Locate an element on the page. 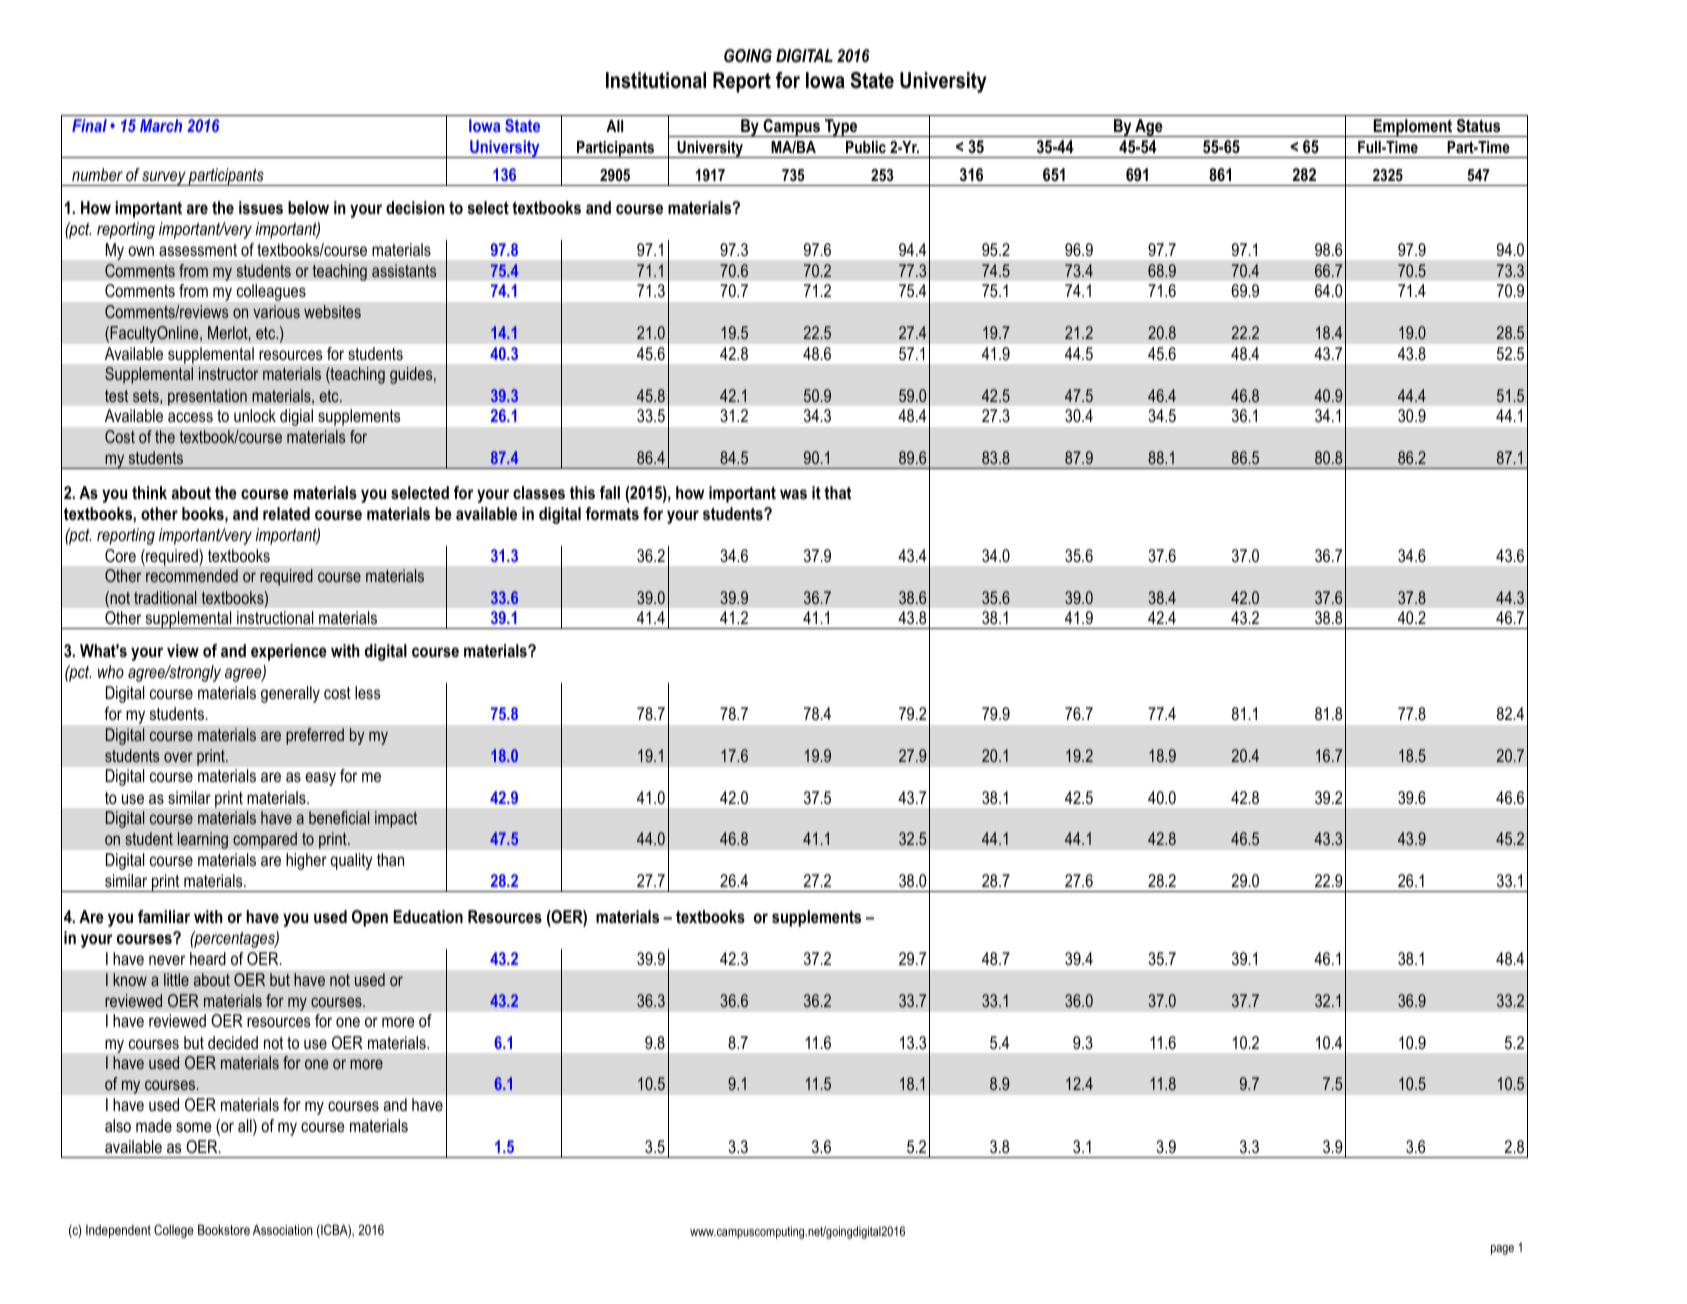 The width and height of the image is (1687, 1304). that is located at coordinates (837, 492).
